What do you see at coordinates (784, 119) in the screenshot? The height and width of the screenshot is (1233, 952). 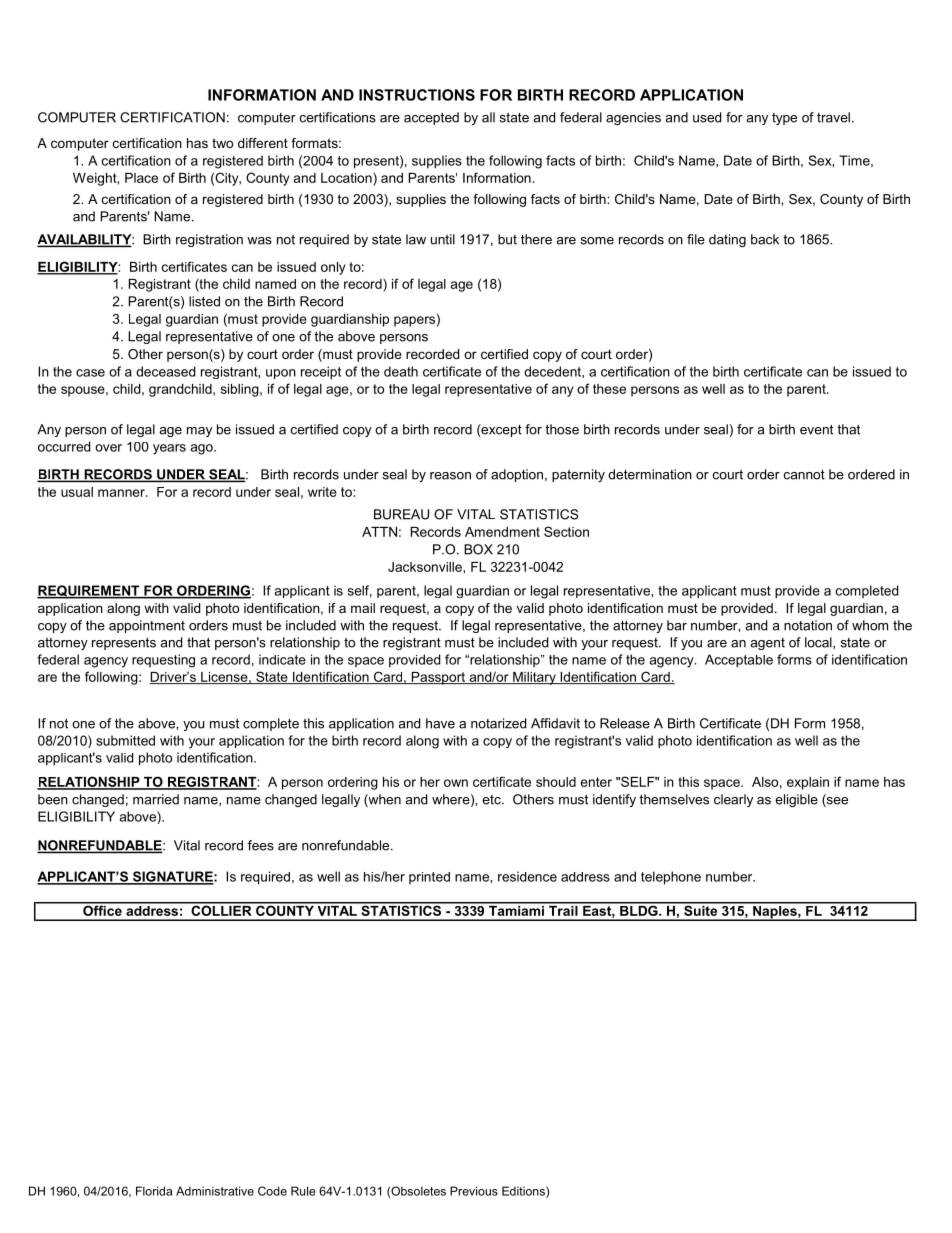 I see `type` at bounding box center [784, 119].
